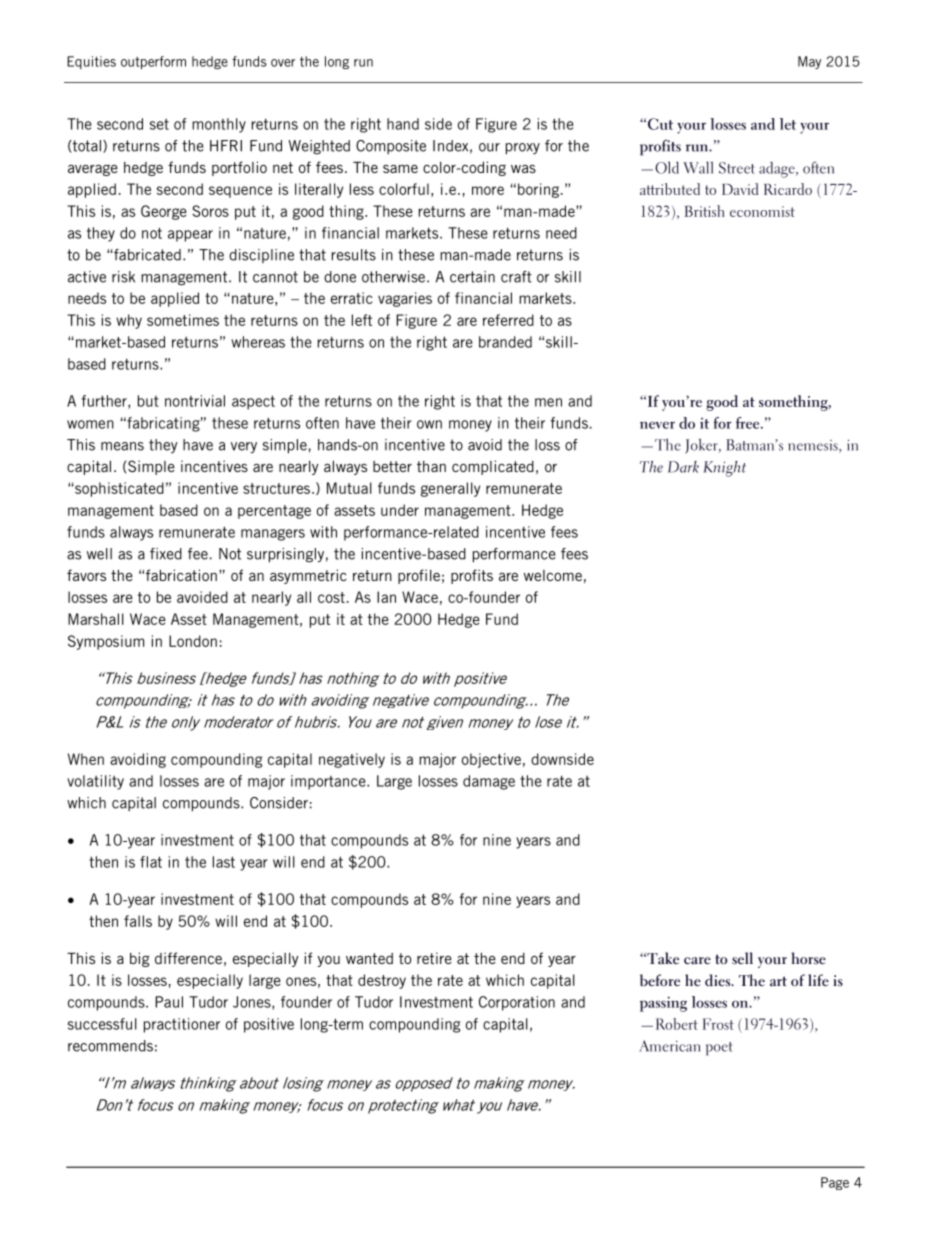 This image has width=952, height=1233. I want to click on fixed, so click(166, 554).
